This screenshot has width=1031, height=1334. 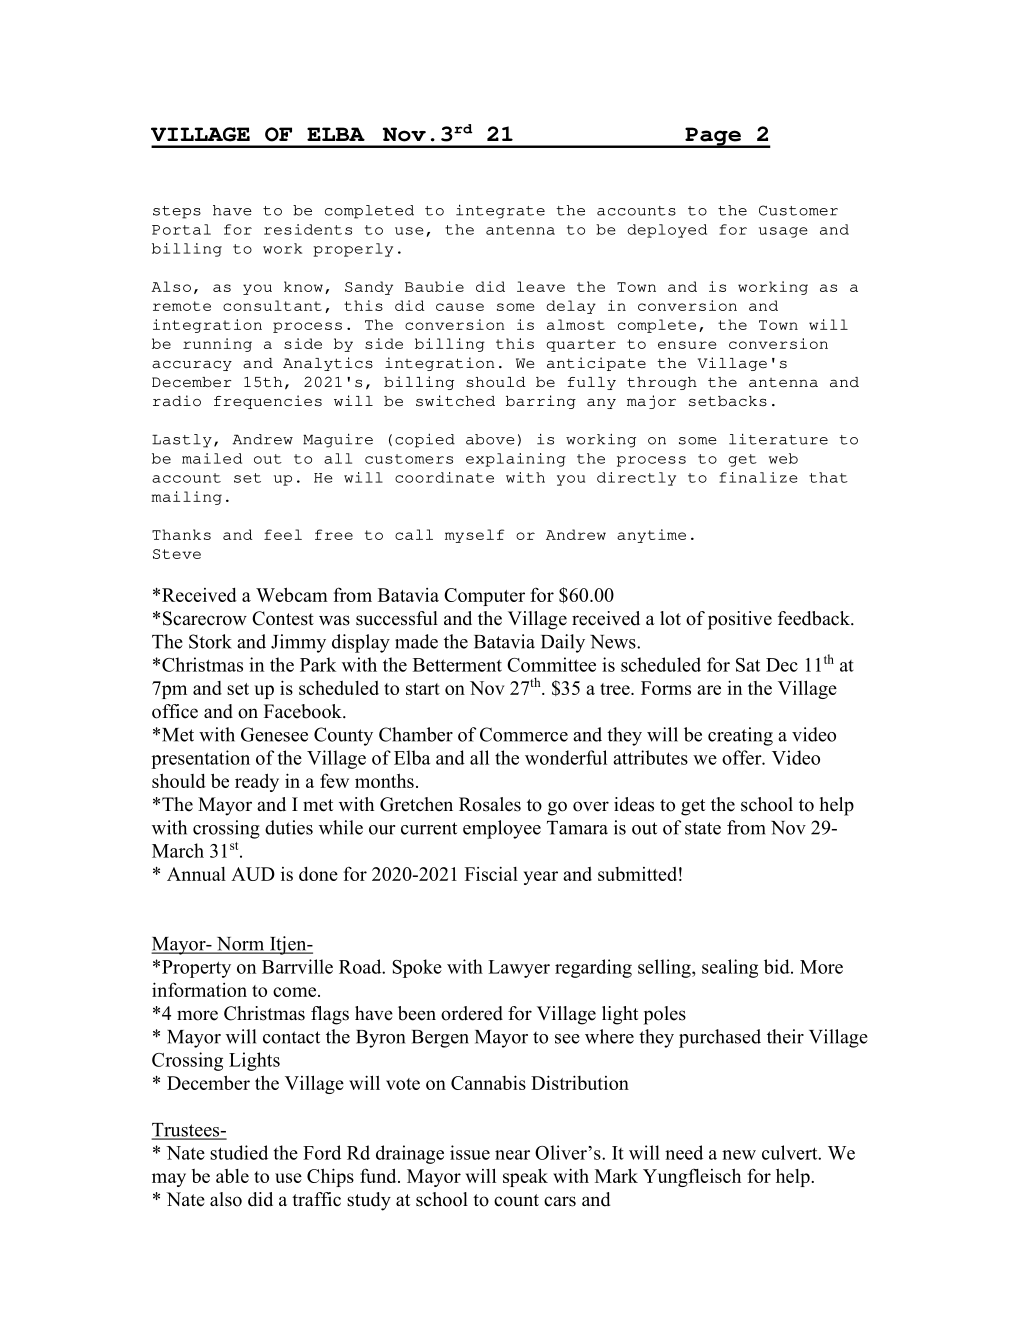 What do you see at coordinates (292, 594) in the screenshot?
I see `Webcam` at bounding box center [292, 594].
